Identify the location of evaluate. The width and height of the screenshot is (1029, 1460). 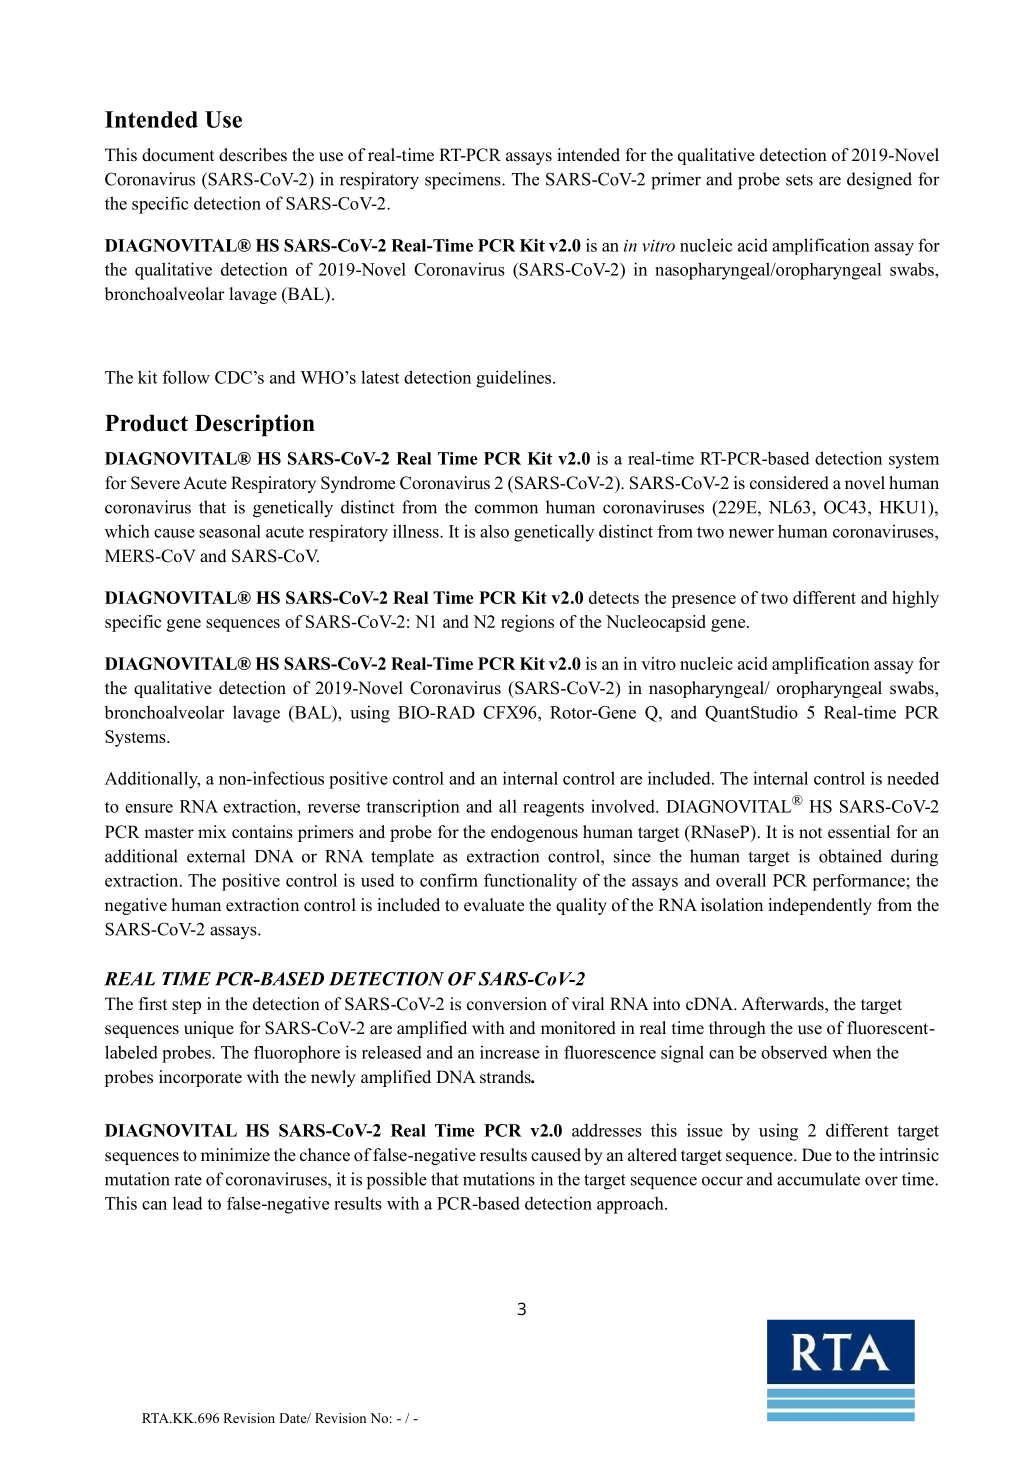
(494, 905).
